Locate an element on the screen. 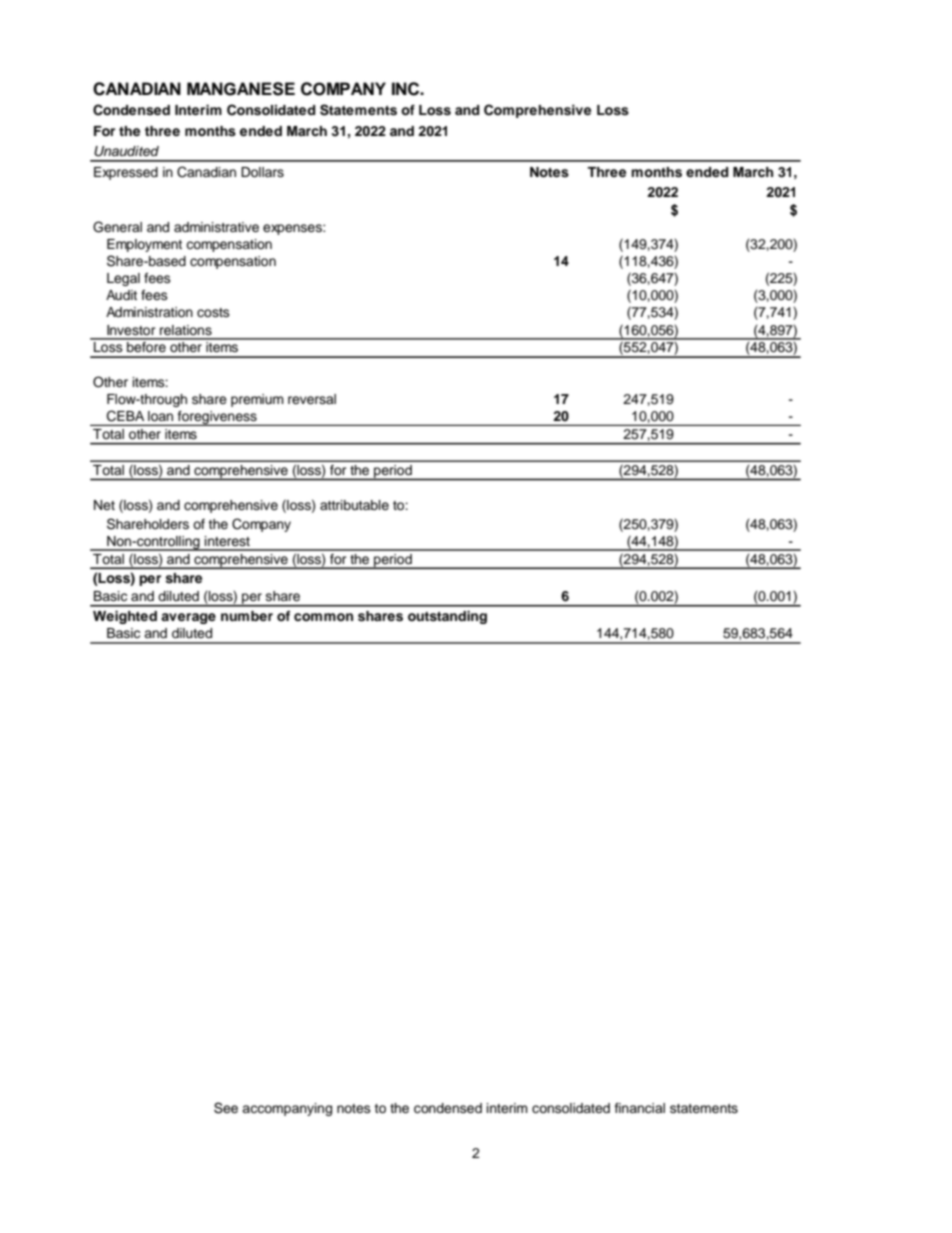  attributable is located at coordinates (354, 505).
